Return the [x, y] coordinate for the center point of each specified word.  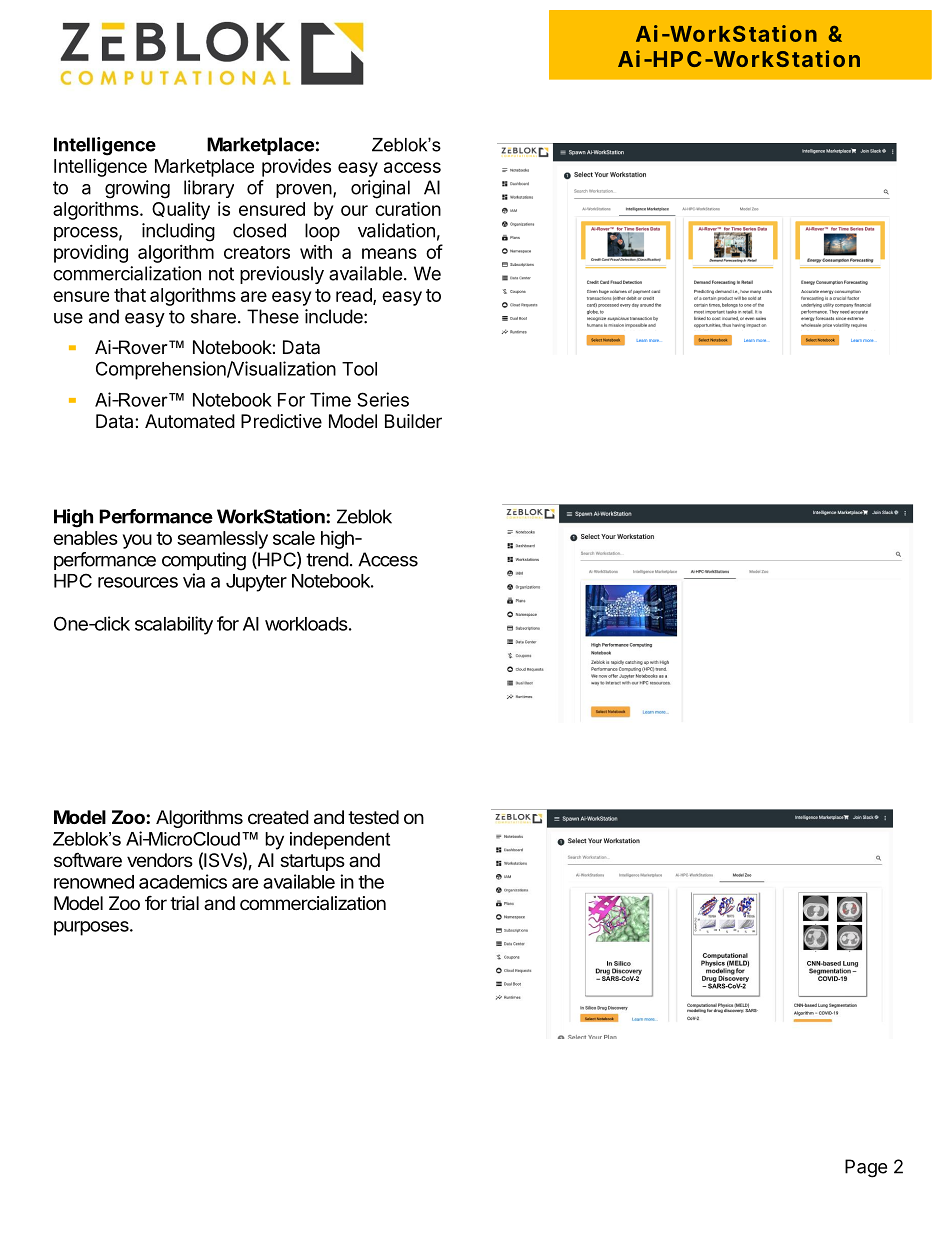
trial [184, 903]
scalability [174, 625]
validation [396, 230]
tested [373, 817]
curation [408, 208]
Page [866, 1168]
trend [327, 559]
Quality [181, 211]
